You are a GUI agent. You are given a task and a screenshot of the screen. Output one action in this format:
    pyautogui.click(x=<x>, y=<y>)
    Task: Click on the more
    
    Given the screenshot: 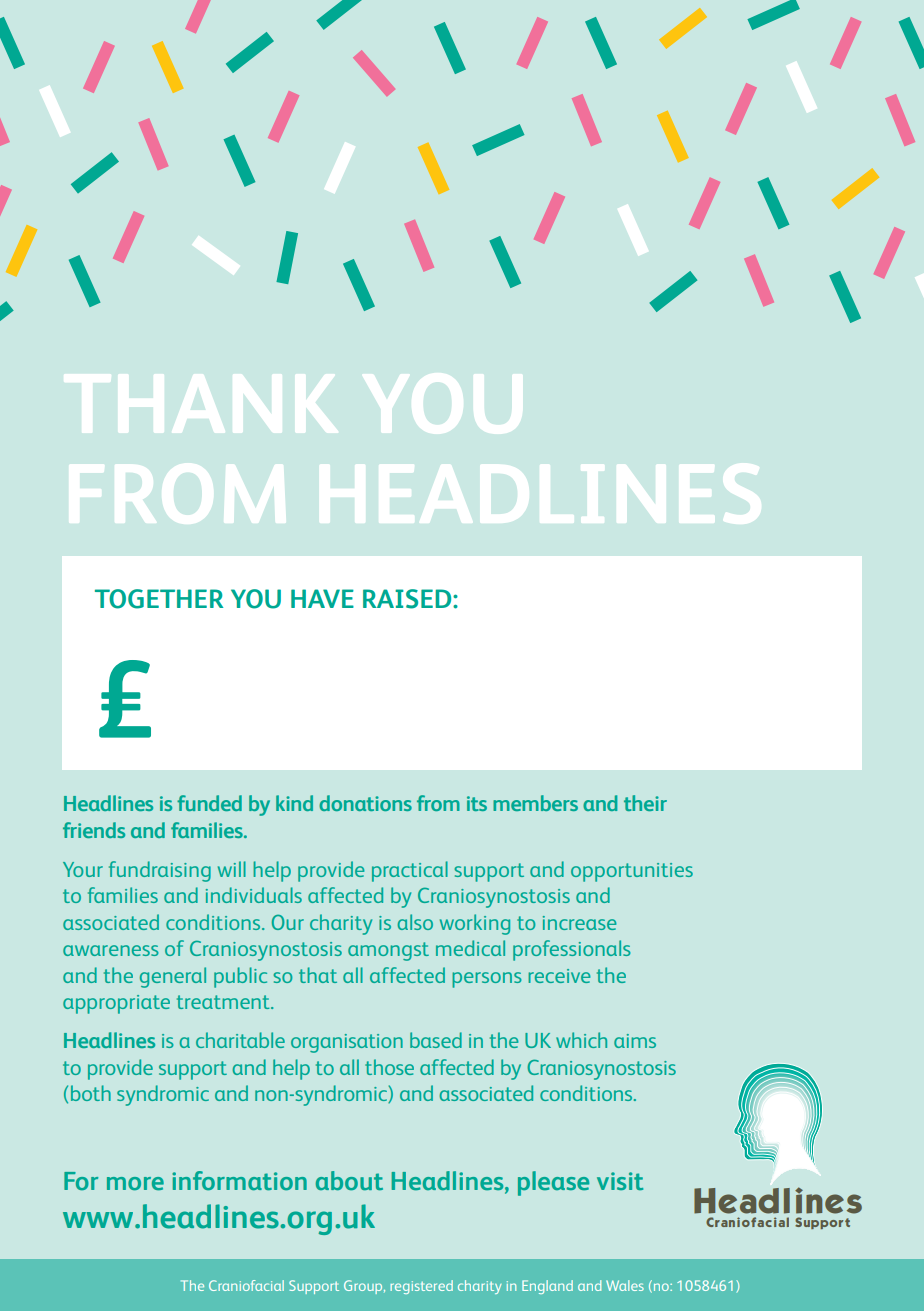 What is the action you would take?
    pyautogui.click(x=135, y=1184)
